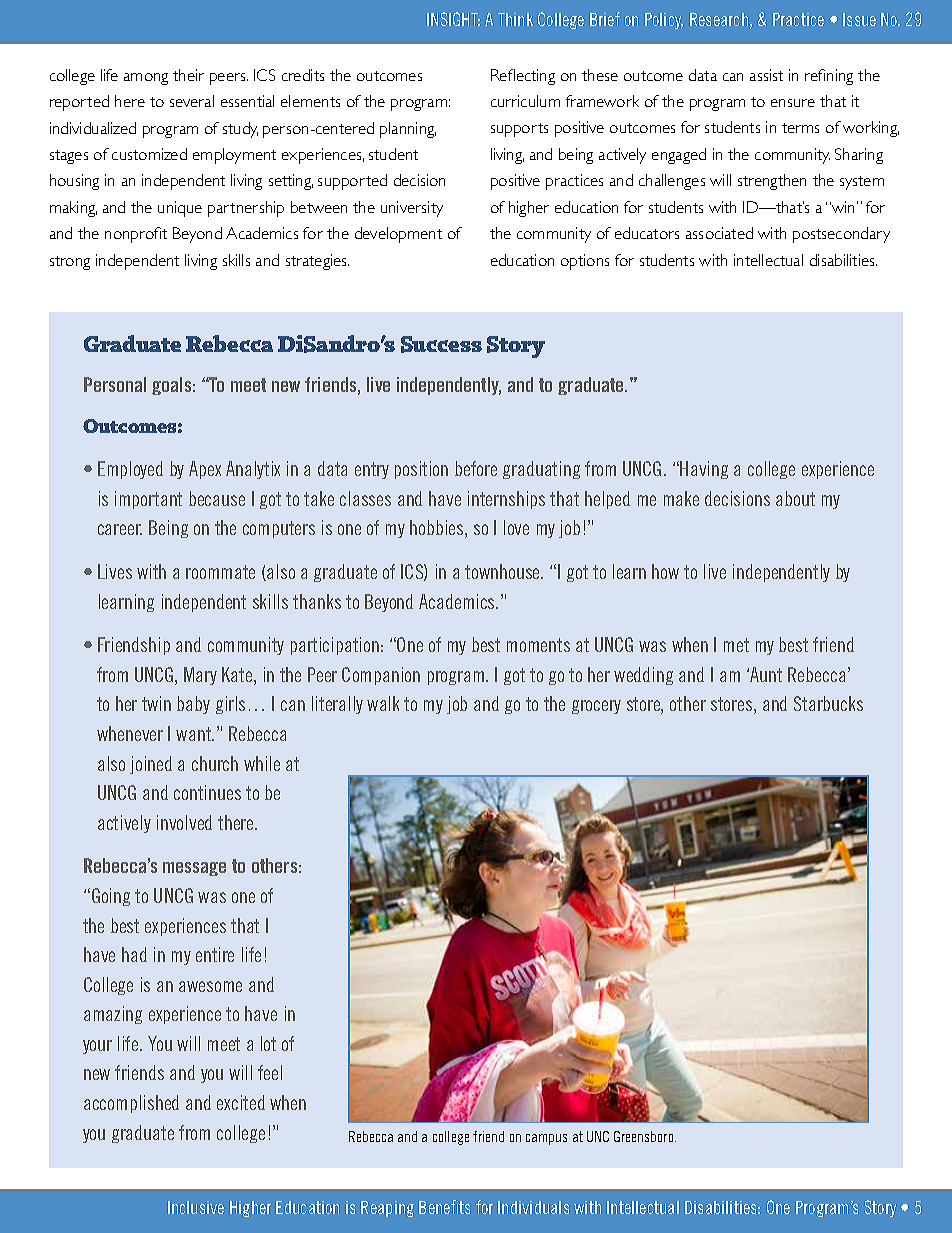  Describe the element at coordinates (215, 954) in the screenshot. I see `entire` at that location.
